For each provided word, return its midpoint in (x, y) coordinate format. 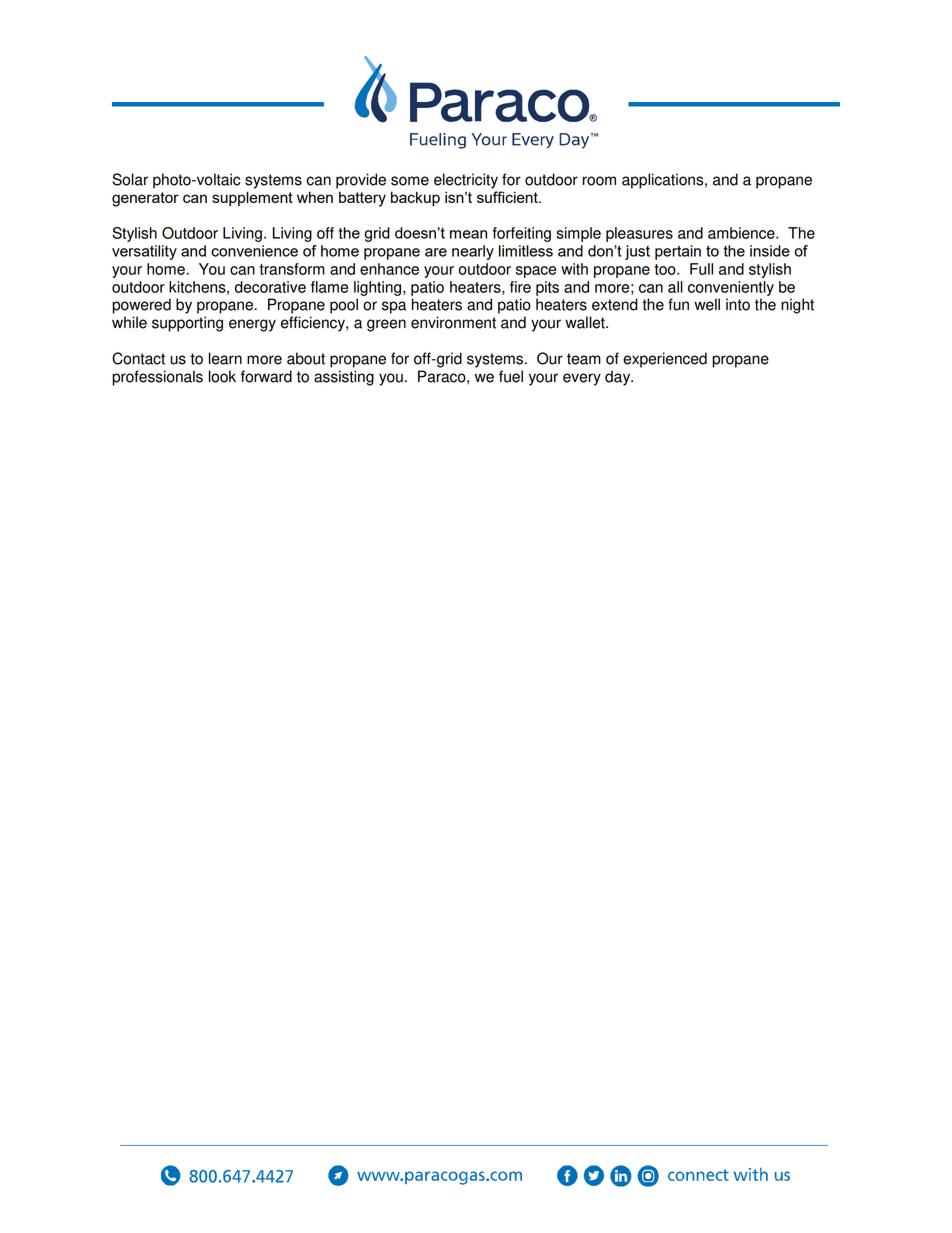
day (619, 378)
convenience (254, 251)
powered (141, 306)
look (222, 376)
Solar (130, 179)
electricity (466, 181)
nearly (473, 252)
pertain (678, 252)
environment (453, 322)
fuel (511, 376)
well (707, 304)
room (599, 181)
